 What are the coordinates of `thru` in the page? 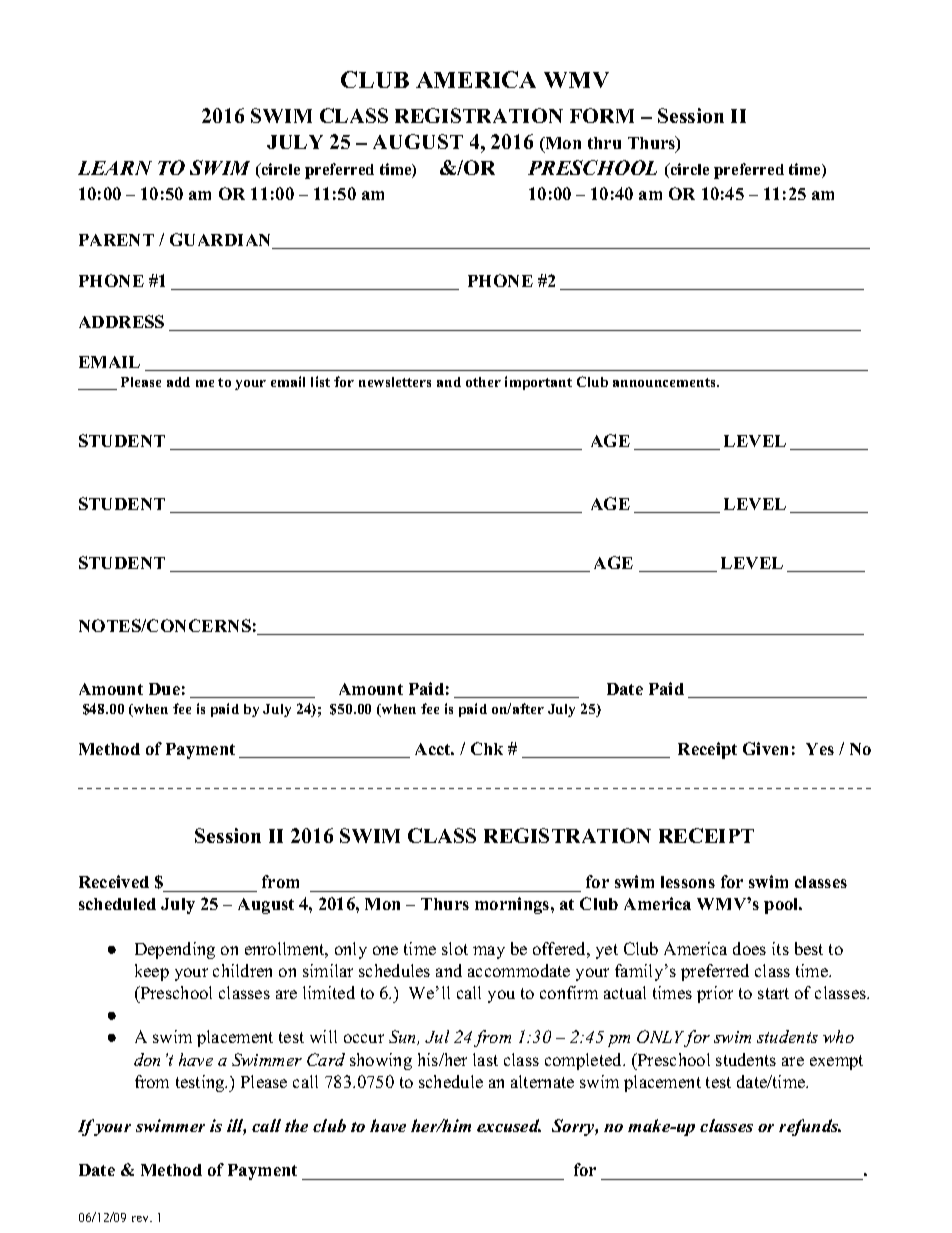 It's located at (604, 143).
